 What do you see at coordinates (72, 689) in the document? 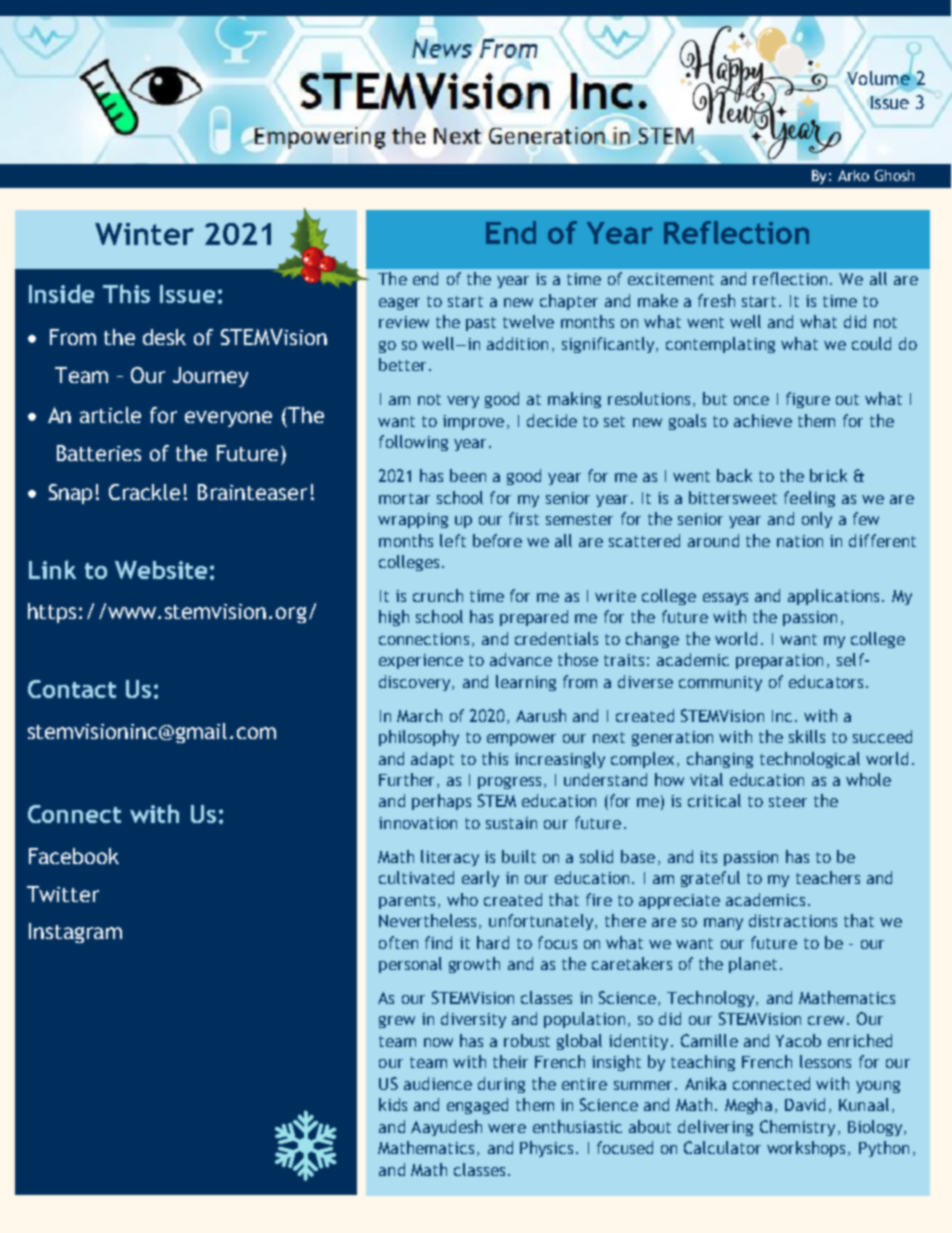
I see `Contact` at bounding box center [72, 689].
